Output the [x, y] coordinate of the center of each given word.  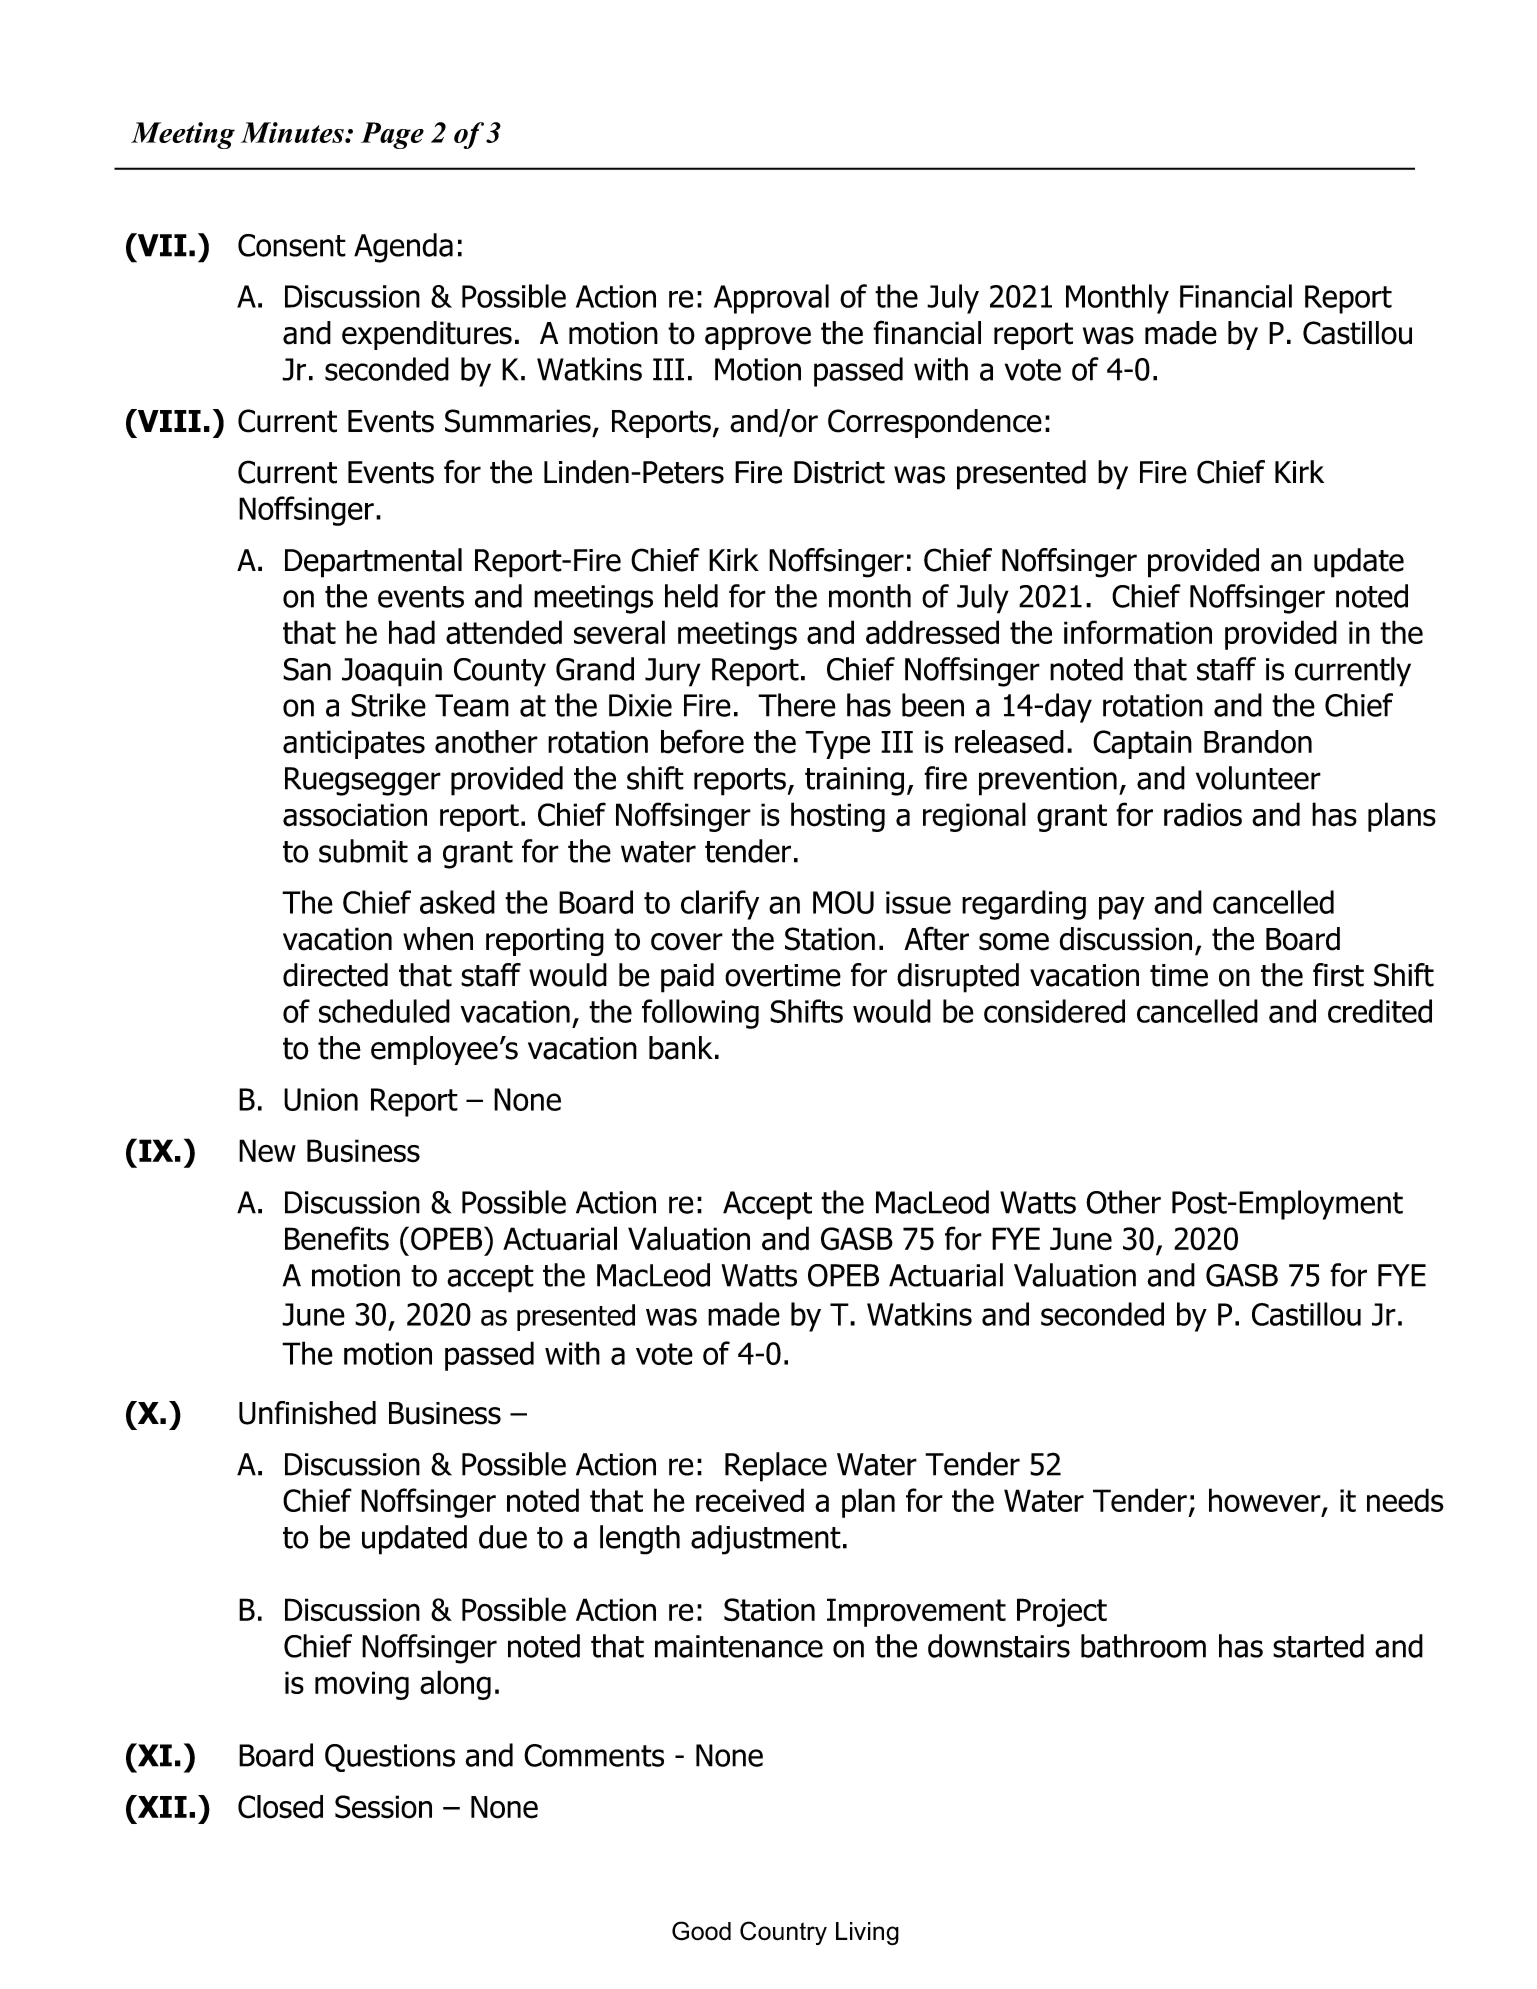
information [1138, 632]
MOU [843, 902]
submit [363, 851]
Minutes [293, 132]
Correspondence [935, 423]
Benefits [337, 1238]
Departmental [373, 563]
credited [1380, 1011]
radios [1203, 814]
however [1266, 1501]
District [839, 472]
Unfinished [307, 1413]
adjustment [766, 1540]
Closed [280, 1807]
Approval [771, 299]
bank [681, 1048]
